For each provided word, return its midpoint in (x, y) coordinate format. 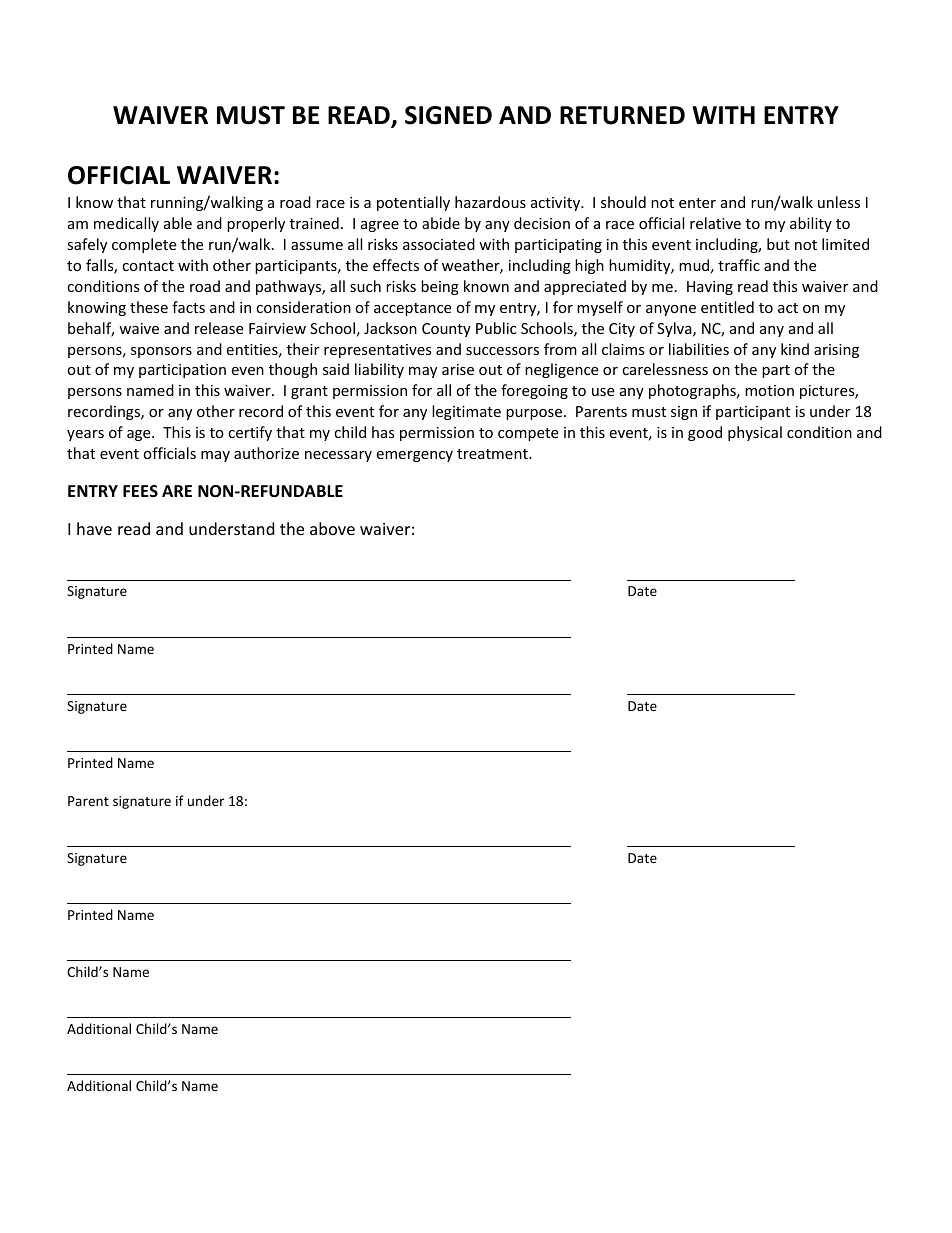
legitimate (466, 412)
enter (697, 203)
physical (755, 433)
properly (256, 224)
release (219, 328)
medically (126, 224)
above (332, 528)
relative (715, 223)
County (446, 330)
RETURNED (622, 115)
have (94, 528)
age (140, 435)
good (705, 433)
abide (441, 223)
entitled (727, 307)
